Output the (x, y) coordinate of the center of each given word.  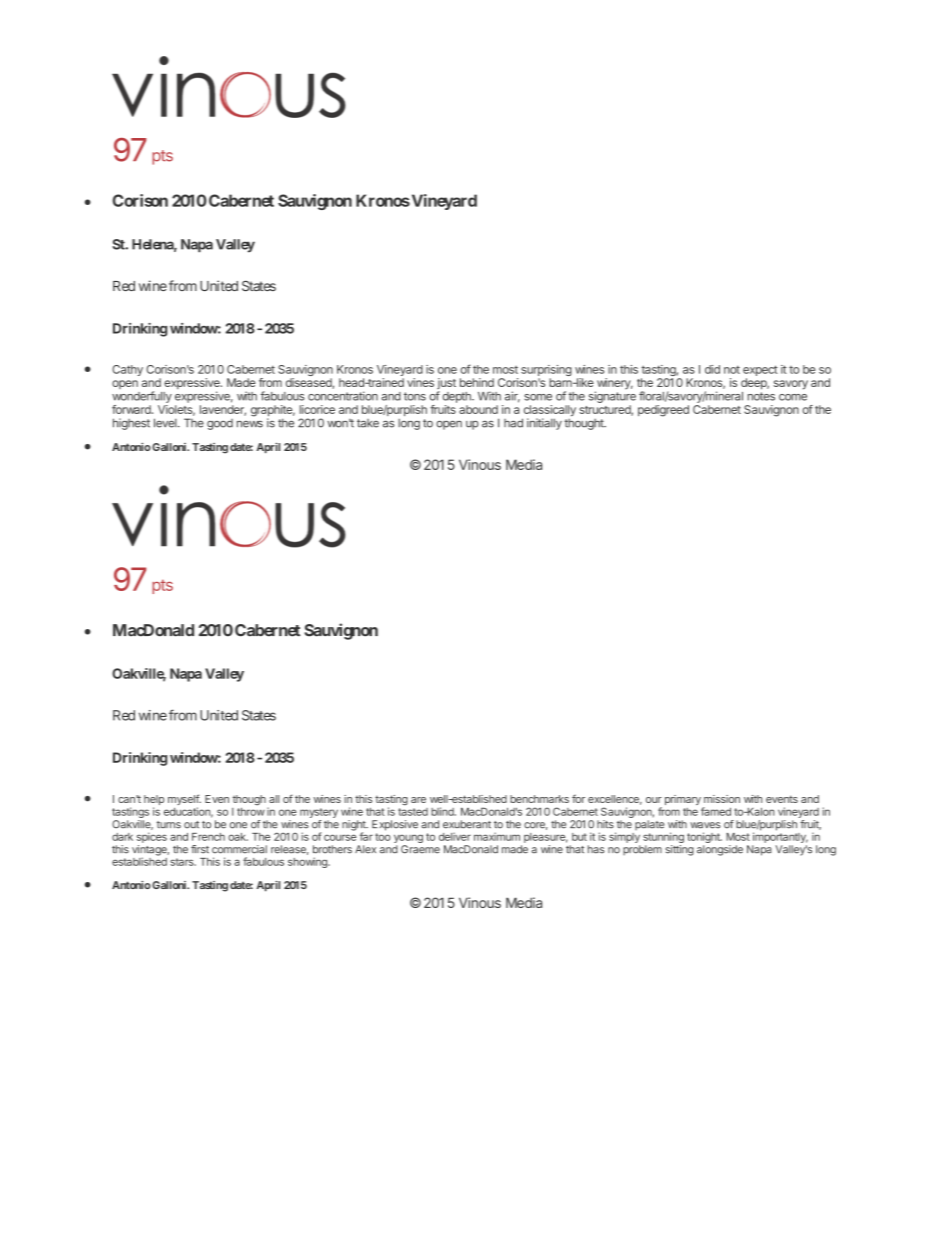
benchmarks (539, 799)
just (446, 385)
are (418, 800)
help (154, 801)
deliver (455, 836)
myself (184, 801)
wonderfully (142, 397)
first (200, 849)
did (712, 369)
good (220, 424)
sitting (680, 850)
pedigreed (663, 411)
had (513, 423)
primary (683, 800)
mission (722, 799)
